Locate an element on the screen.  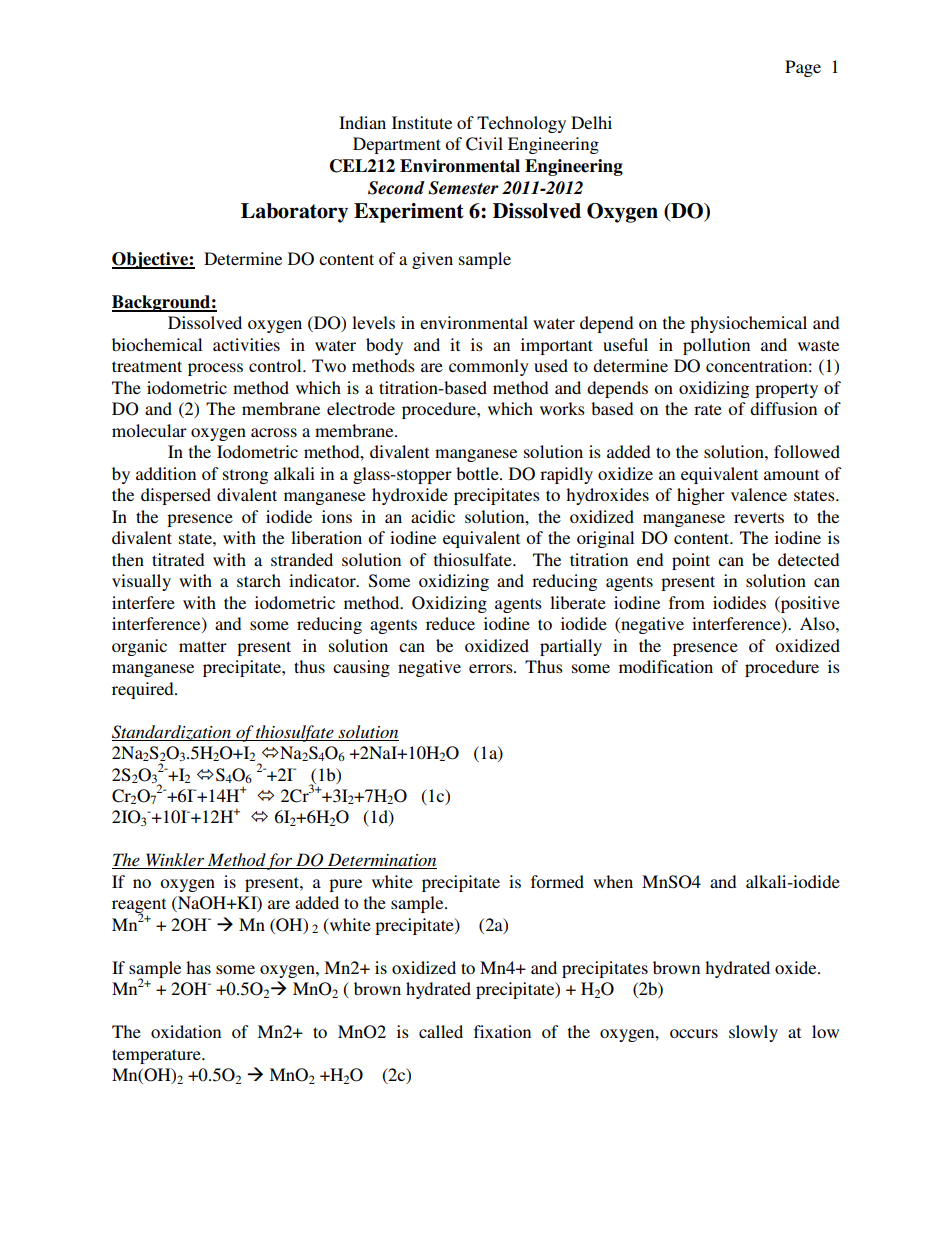
slowly is located at coordinates (753, 1033).
